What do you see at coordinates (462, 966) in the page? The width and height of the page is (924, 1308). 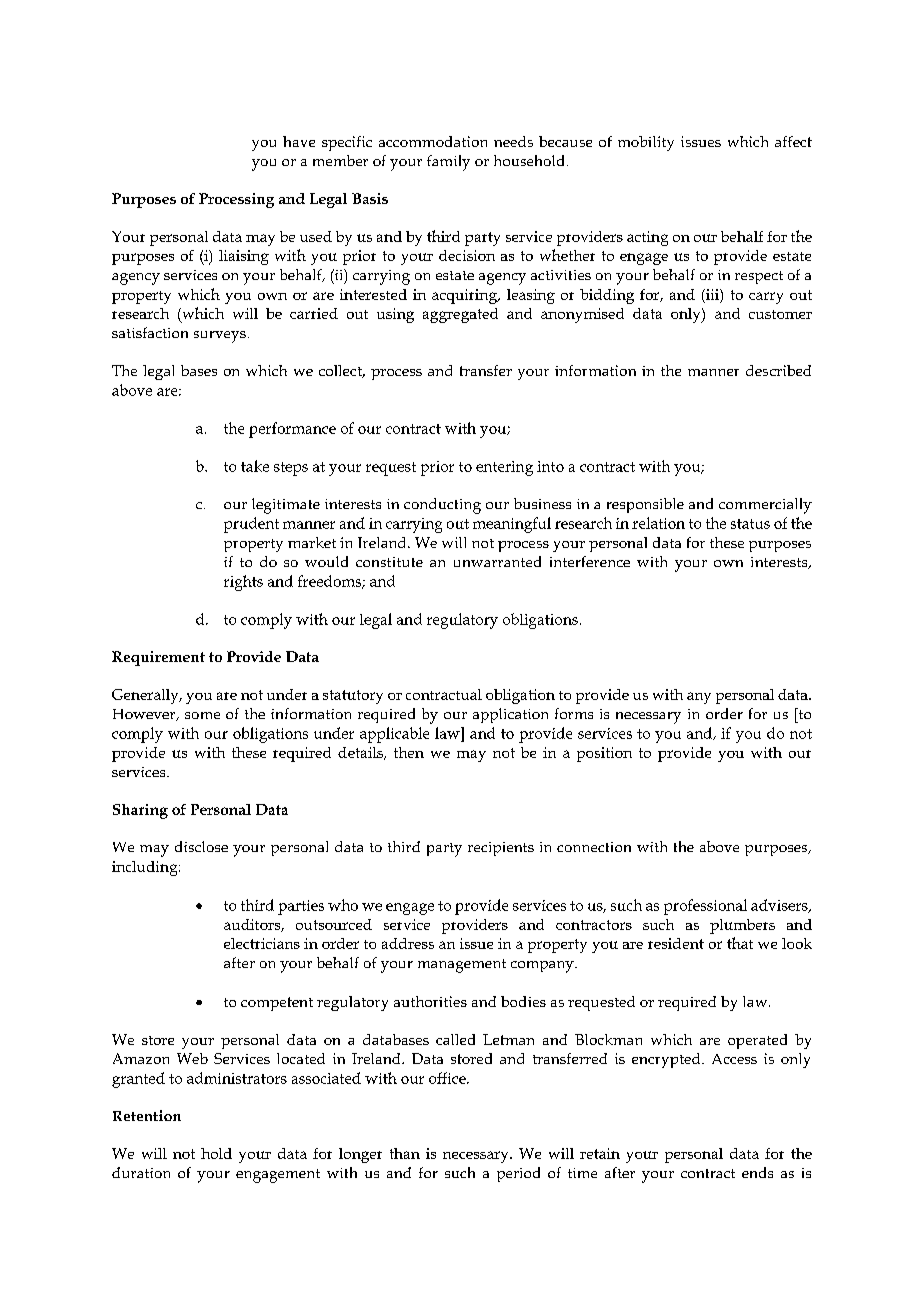 I see `management` at bounding box center [462, 966].
